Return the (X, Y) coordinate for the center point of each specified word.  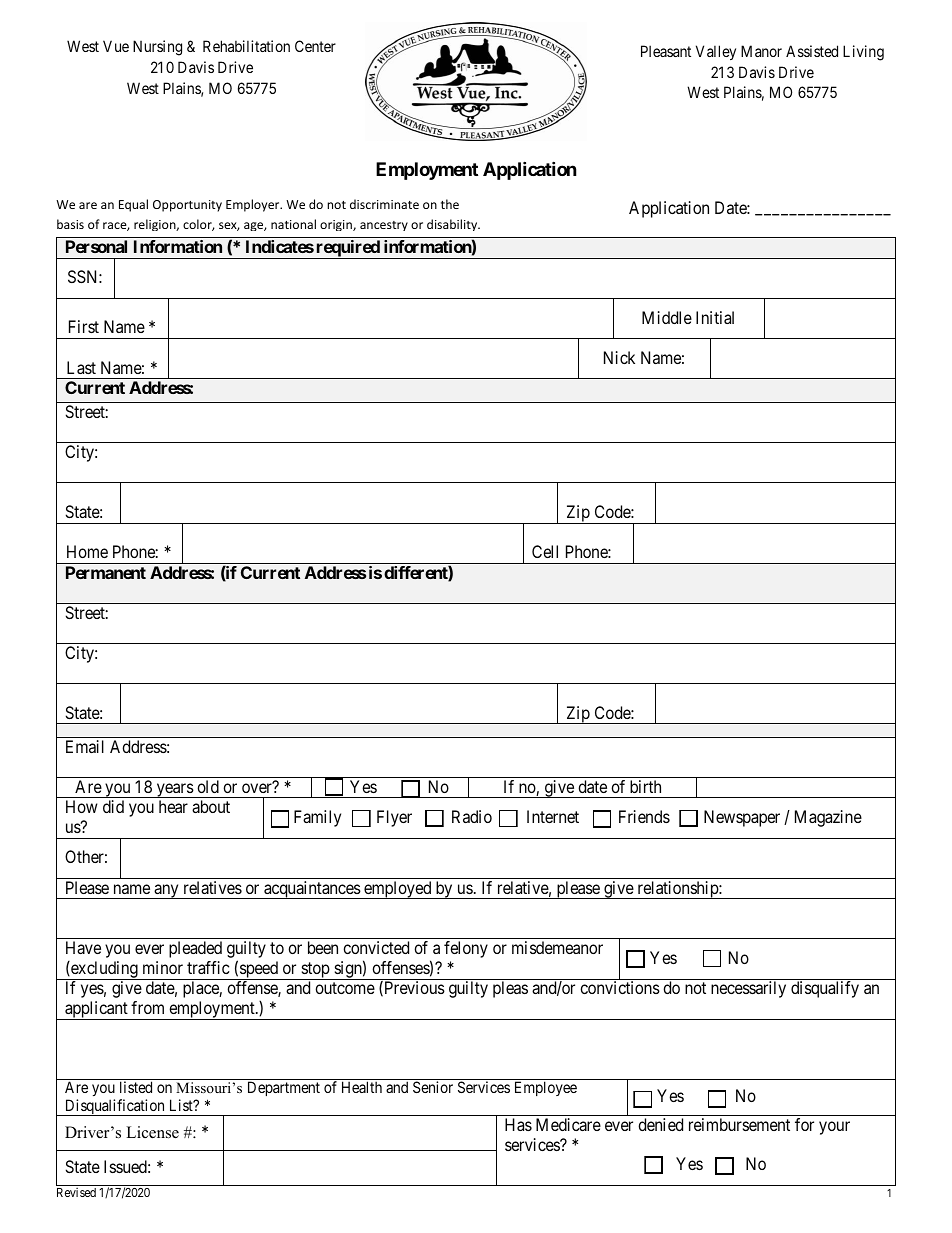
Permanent (106, 572)
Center (315, 46)
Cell (545, 551)
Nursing (157, 48)
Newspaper (742, 818)
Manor (761, 51)
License (152, 1132)
